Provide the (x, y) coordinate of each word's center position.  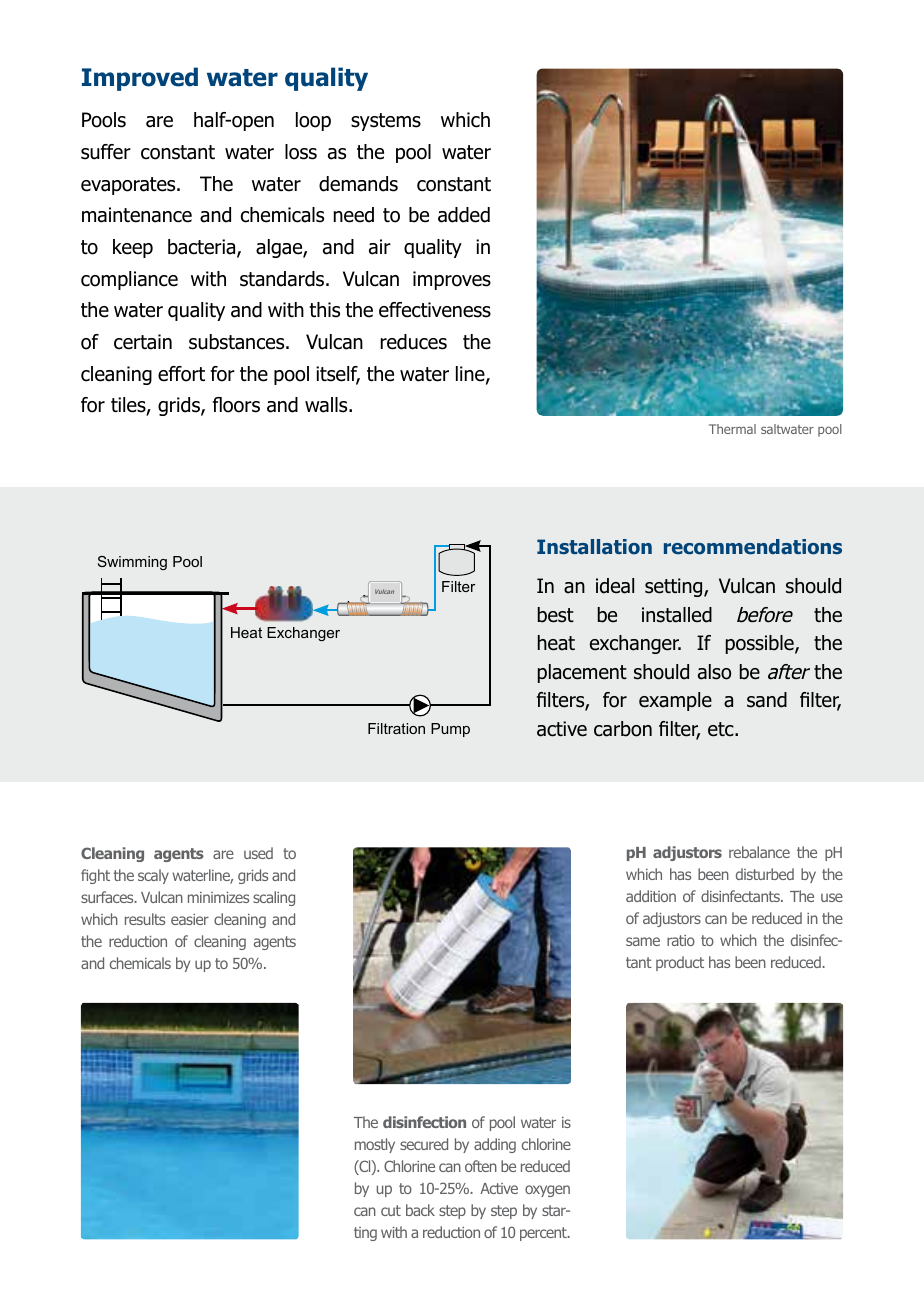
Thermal (732, 429)
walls (327, 405)
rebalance (759, 852)
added (464, 215)
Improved (140, 79)
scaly (153, 876)
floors (236, 405)
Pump (450, 730)
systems (386, 122)
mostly (375, 1145)
